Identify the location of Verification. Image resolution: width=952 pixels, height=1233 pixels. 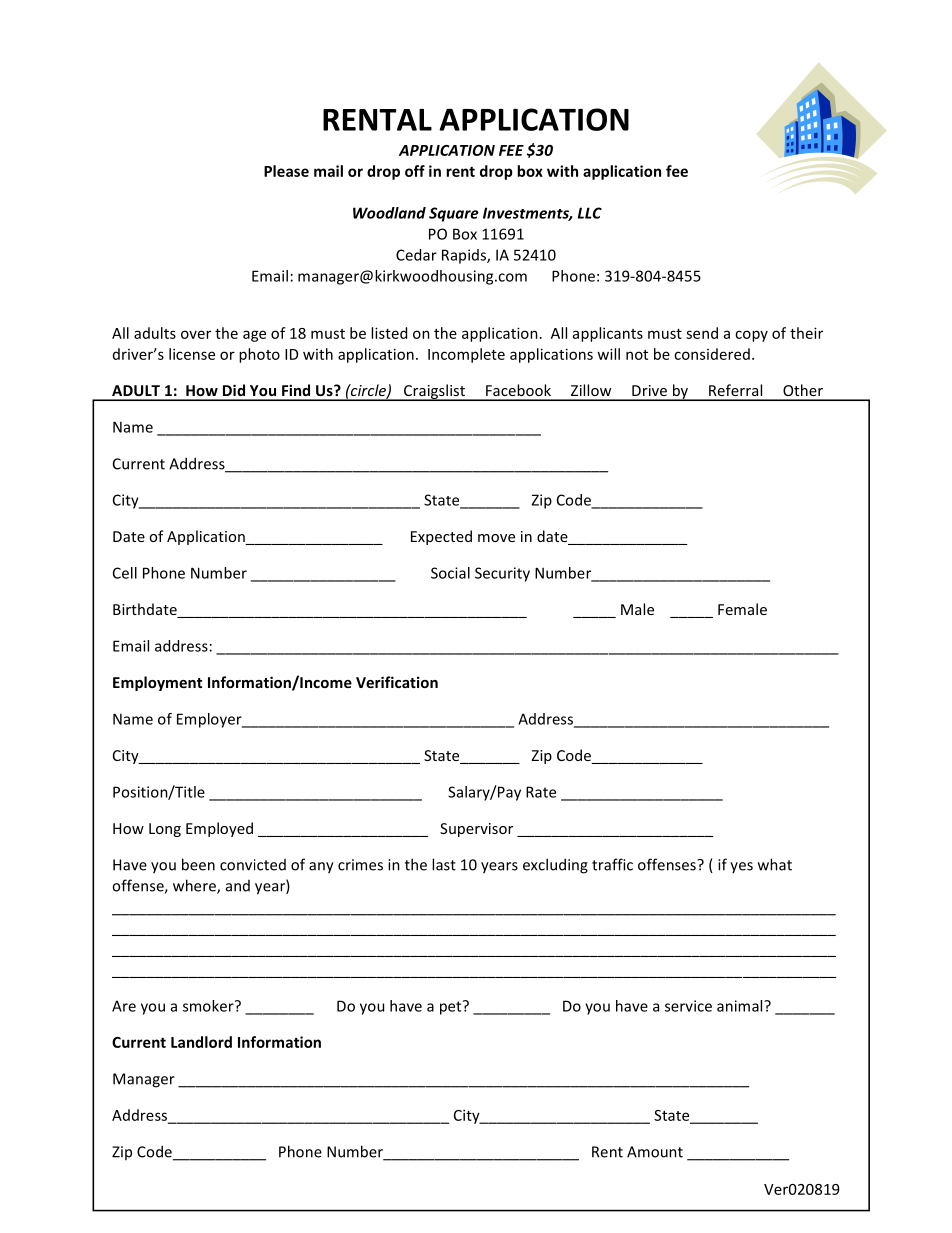
(397, 682).
